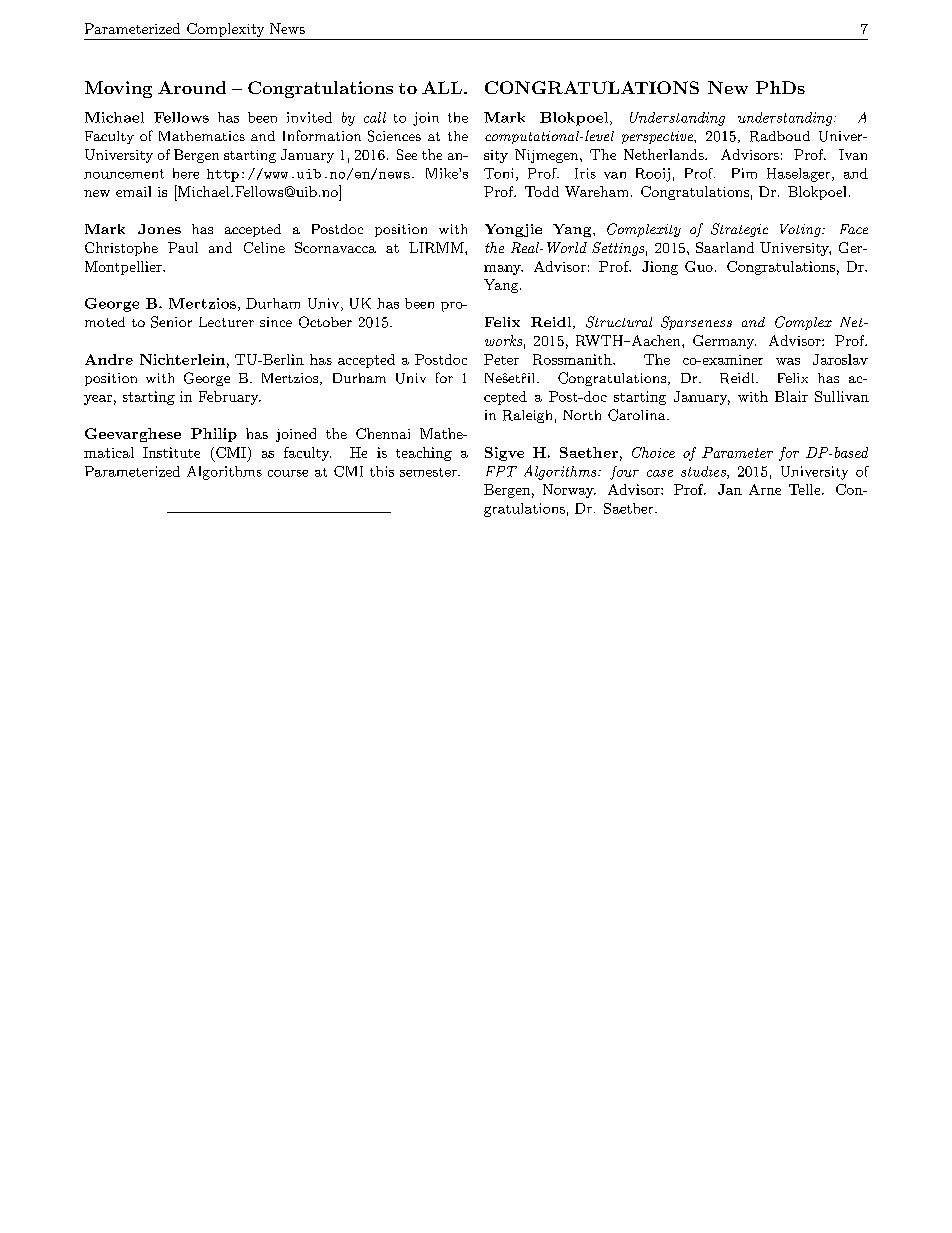 The height and width of the page is (1233, 952). I want to click on Arne, so click(765, 489).
